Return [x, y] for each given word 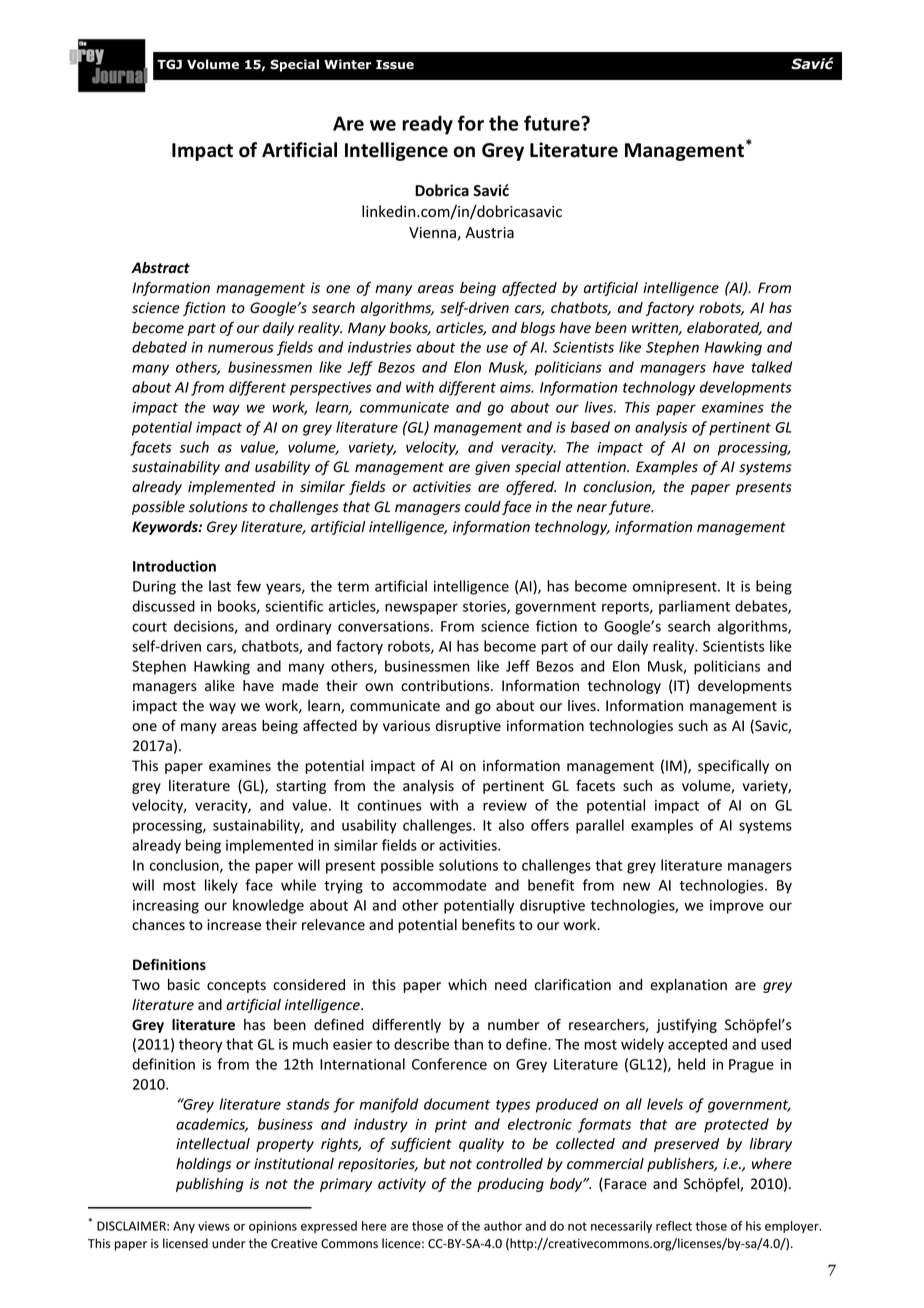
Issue [395, 65]
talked [772, 367]
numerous [241, 348]
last [220, 586]
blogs [538, 329]
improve [737, 907]
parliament [694, 607]
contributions [446, 686]
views [214, 1226]
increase [234, 925]
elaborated [724, 329]
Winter [347, 64]
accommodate [440, 885]
